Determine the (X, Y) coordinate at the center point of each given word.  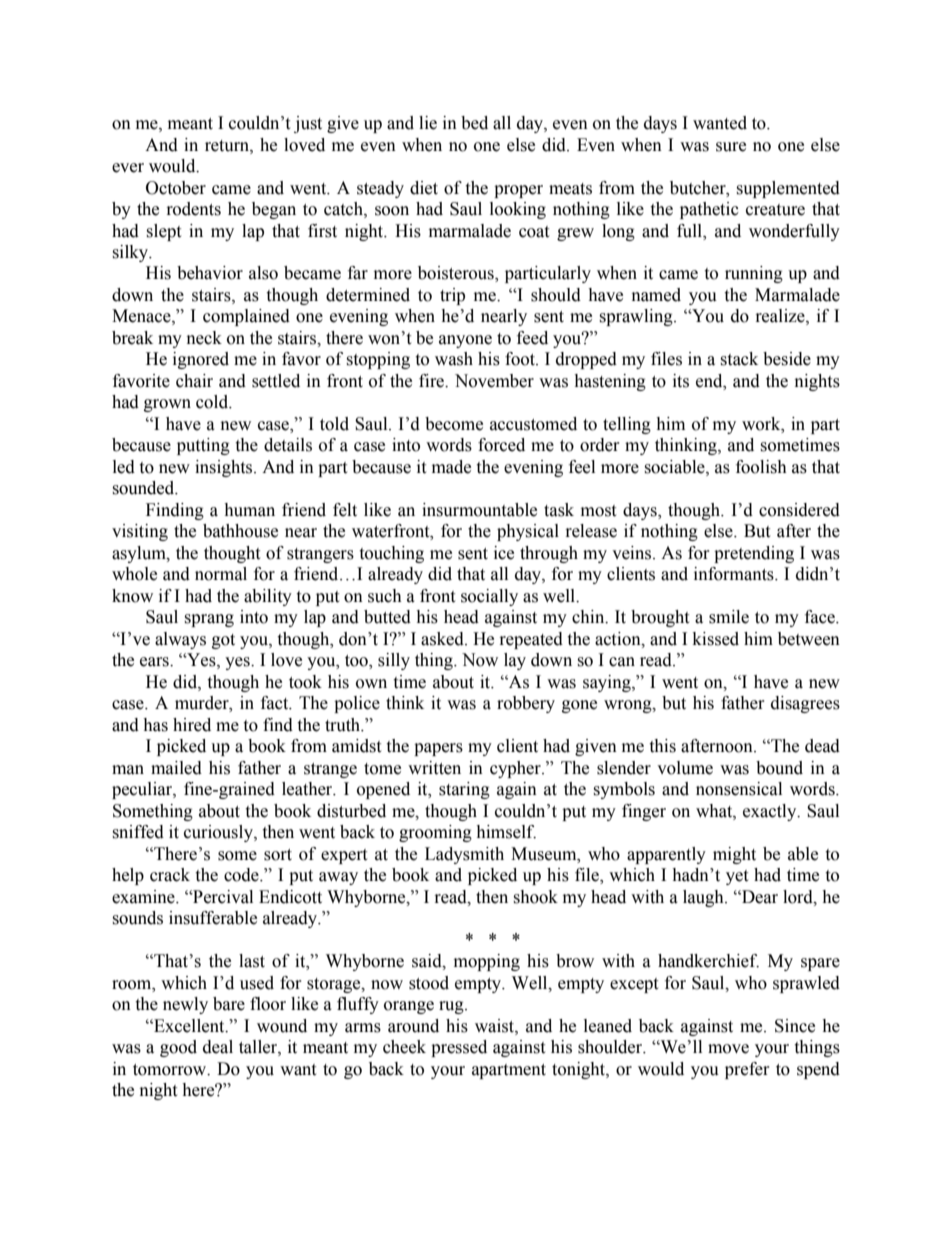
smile (729, 617)
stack (739, 359)
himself (506, 832)
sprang (209, 620)
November (494, 381)
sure (731, 147)
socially (489, 597)
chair (194, 381)
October (176, 188)
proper (518, 191)
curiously (219, 833)
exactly (771, 812)
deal (218, 1047)
